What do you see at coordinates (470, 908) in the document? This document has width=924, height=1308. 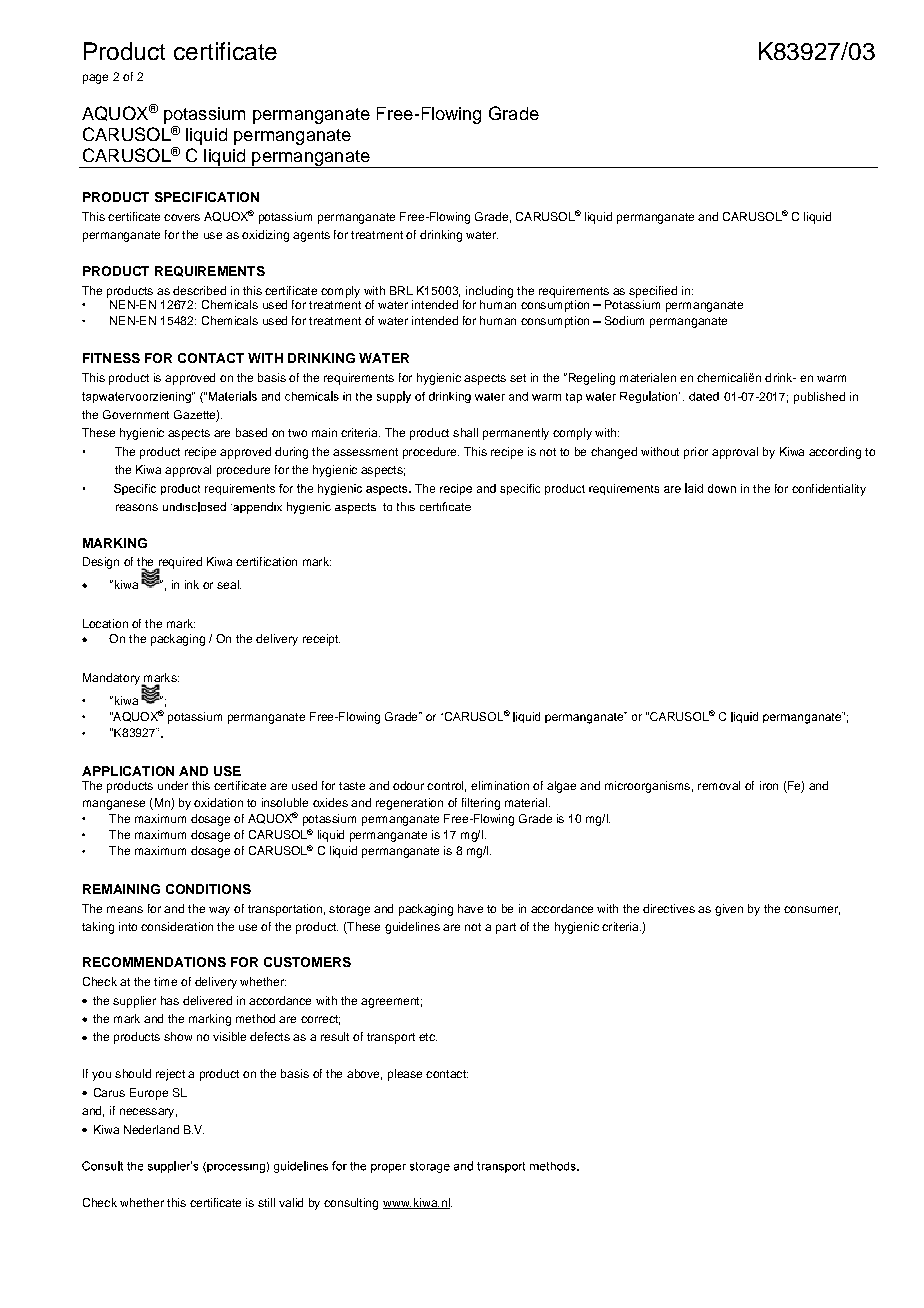 I see `have` at bounding box center [470, 908].
